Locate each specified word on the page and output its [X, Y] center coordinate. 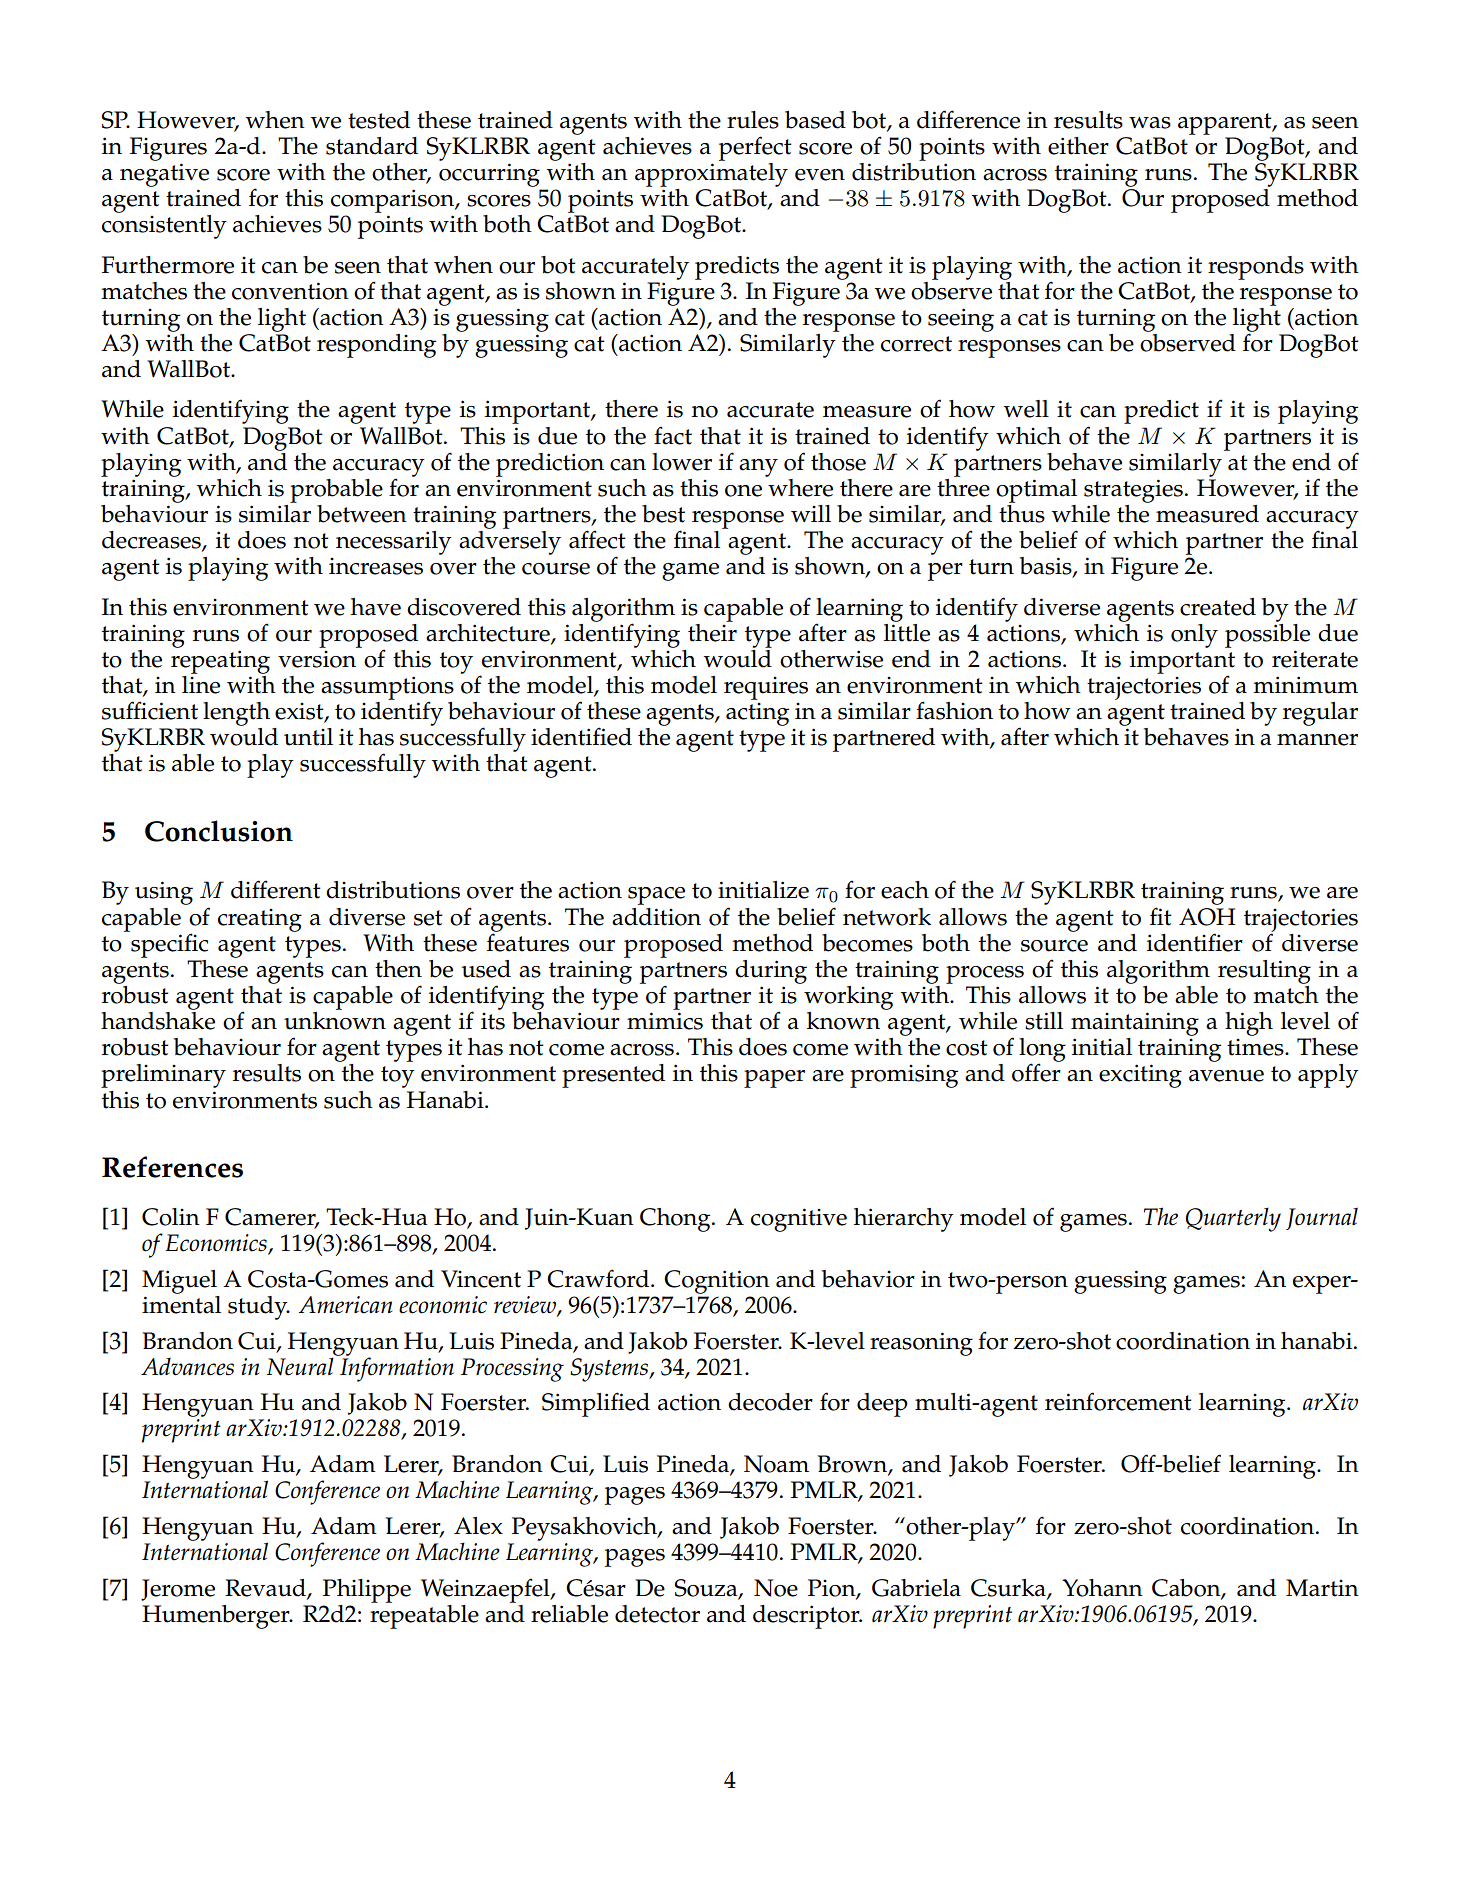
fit [1161, 916]
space [656, 896]
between [362, 514]
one [743, 491]
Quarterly [1233, 1219]
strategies [1133, 491]
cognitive [799, 1220]
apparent [1226, 124]
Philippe [367, 1591]
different [276, 889]
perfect [755, 148]
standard [372, 146]
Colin [171, 1217]
